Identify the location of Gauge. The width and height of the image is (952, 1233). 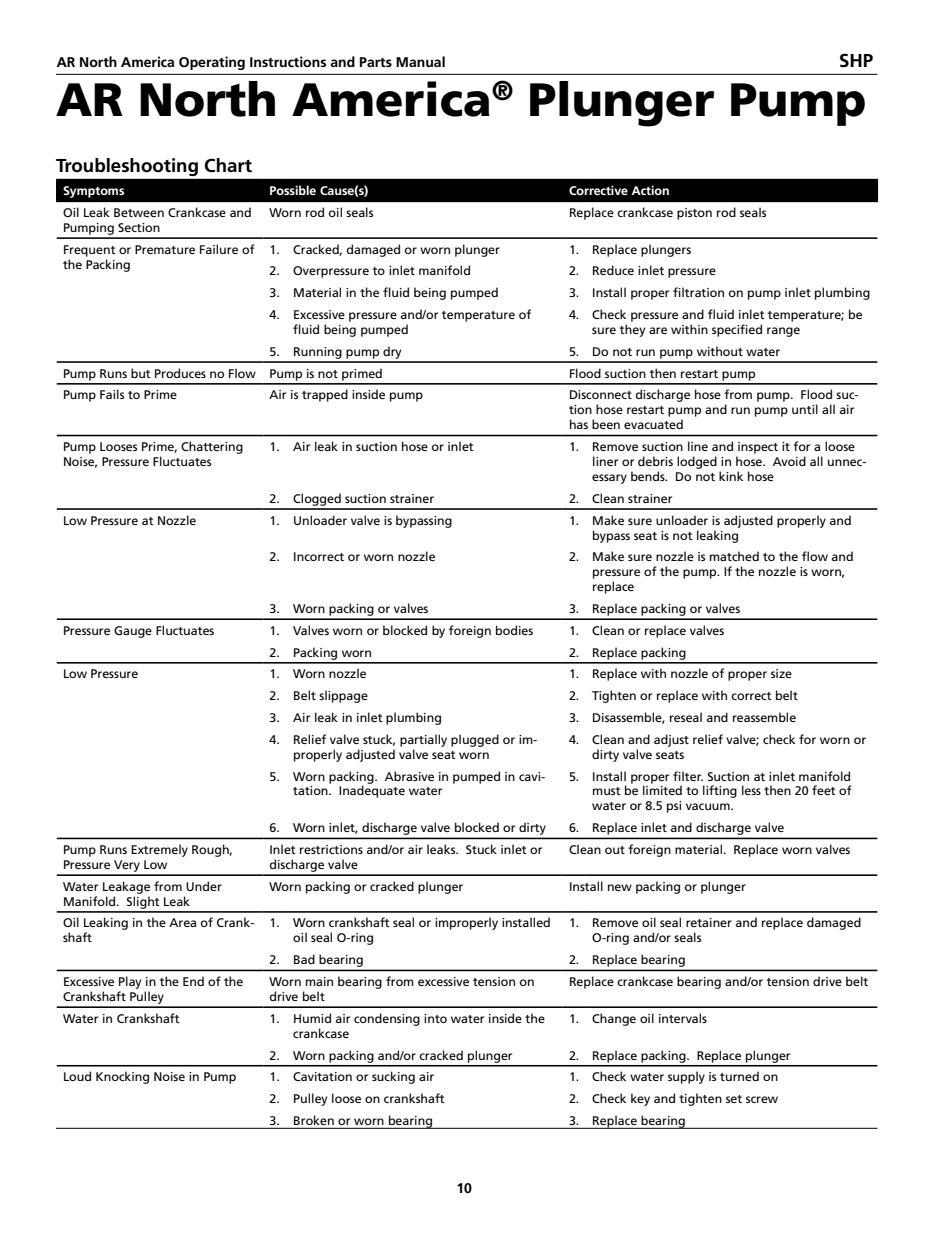
(133, 632).
